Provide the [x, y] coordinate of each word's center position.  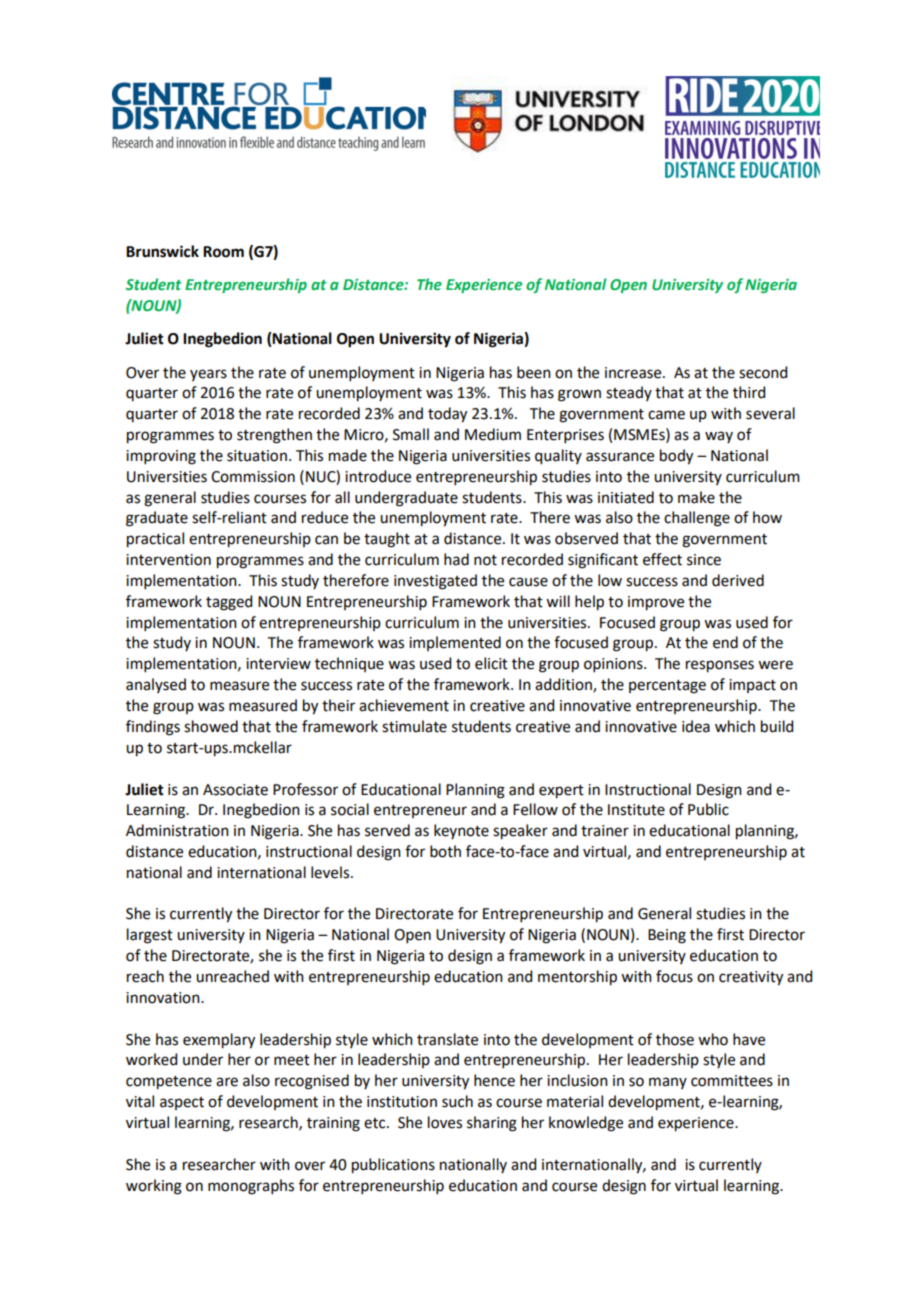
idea [696, 726]
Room [223, 252]
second [763, 372]
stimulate [414, 726]
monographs [251, 1187]
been [534, 372]
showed [211, 726]
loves [445, 1122]
